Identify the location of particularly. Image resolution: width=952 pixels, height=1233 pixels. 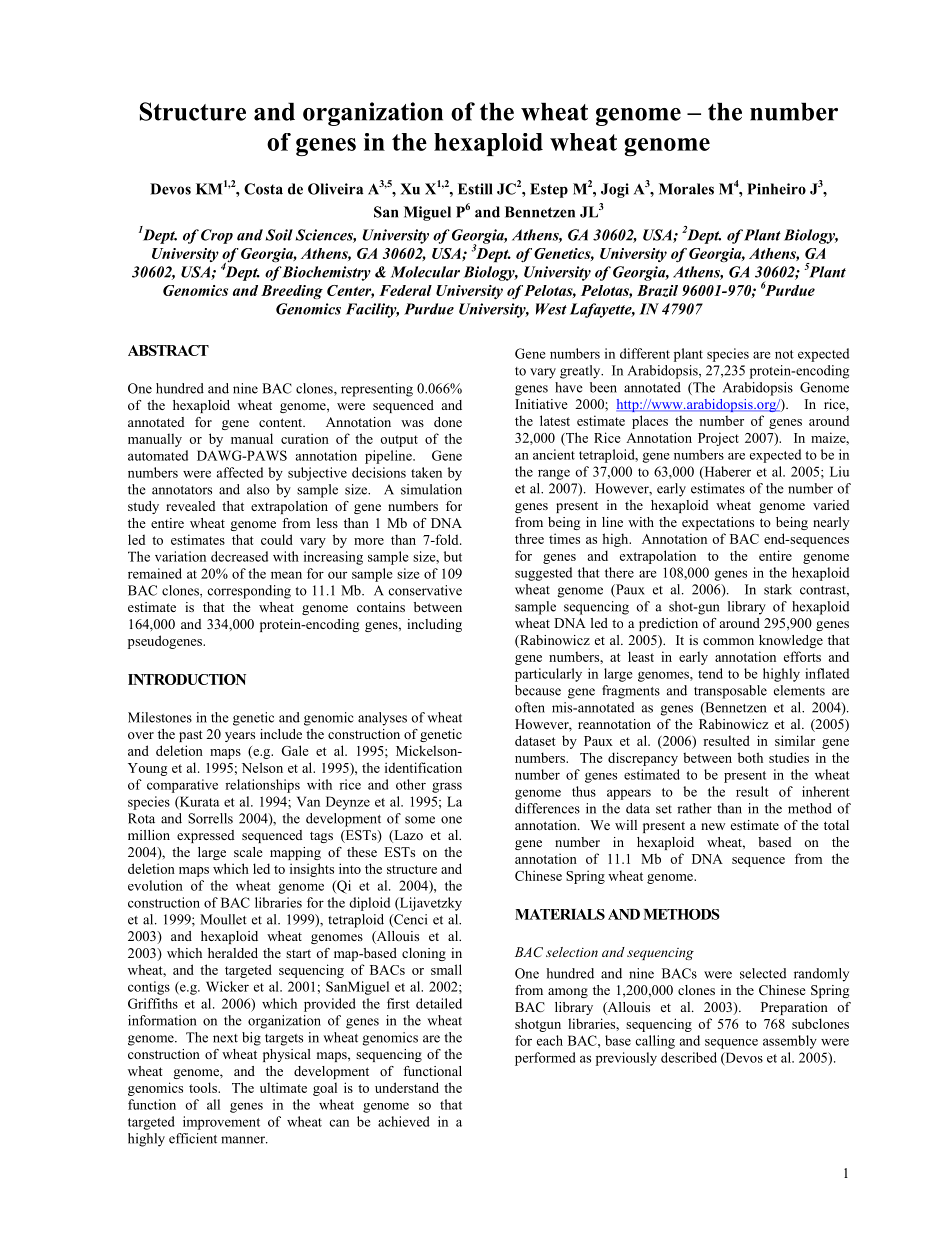
(548, 675).
